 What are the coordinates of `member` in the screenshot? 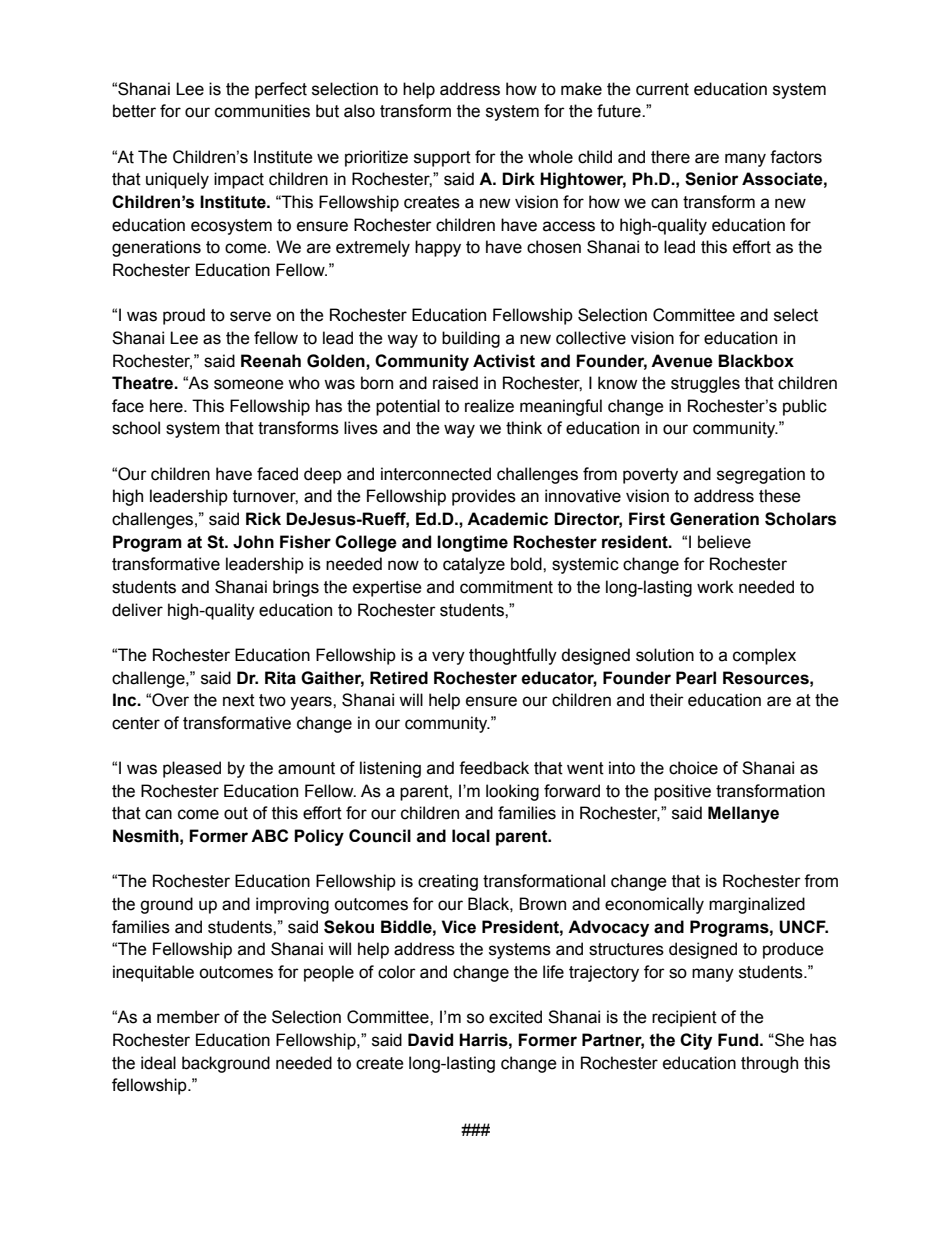 It's located at (188, 1017).
